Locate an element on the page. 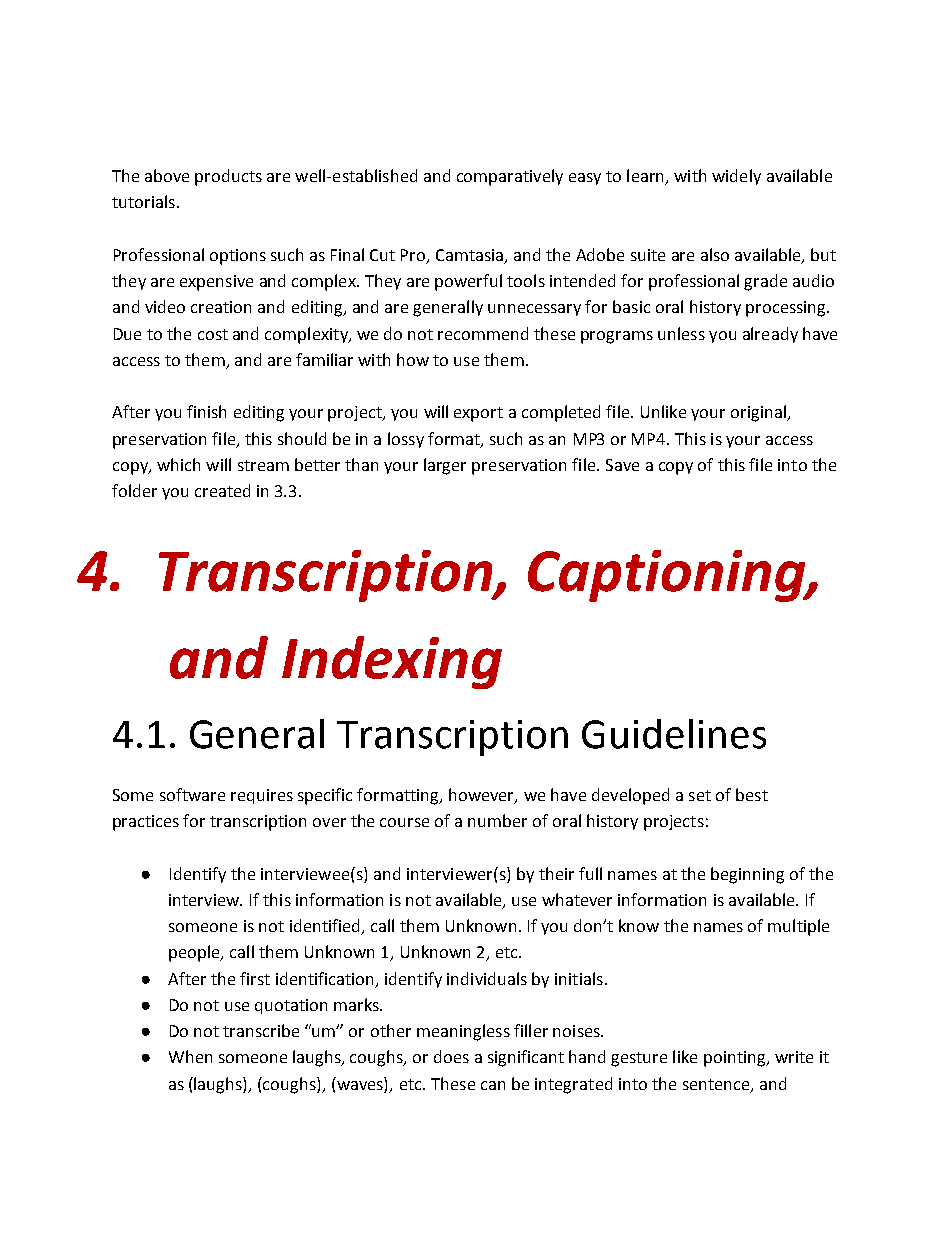 This document has height=1233, width=952. export is located at coordinates (478, 414).
